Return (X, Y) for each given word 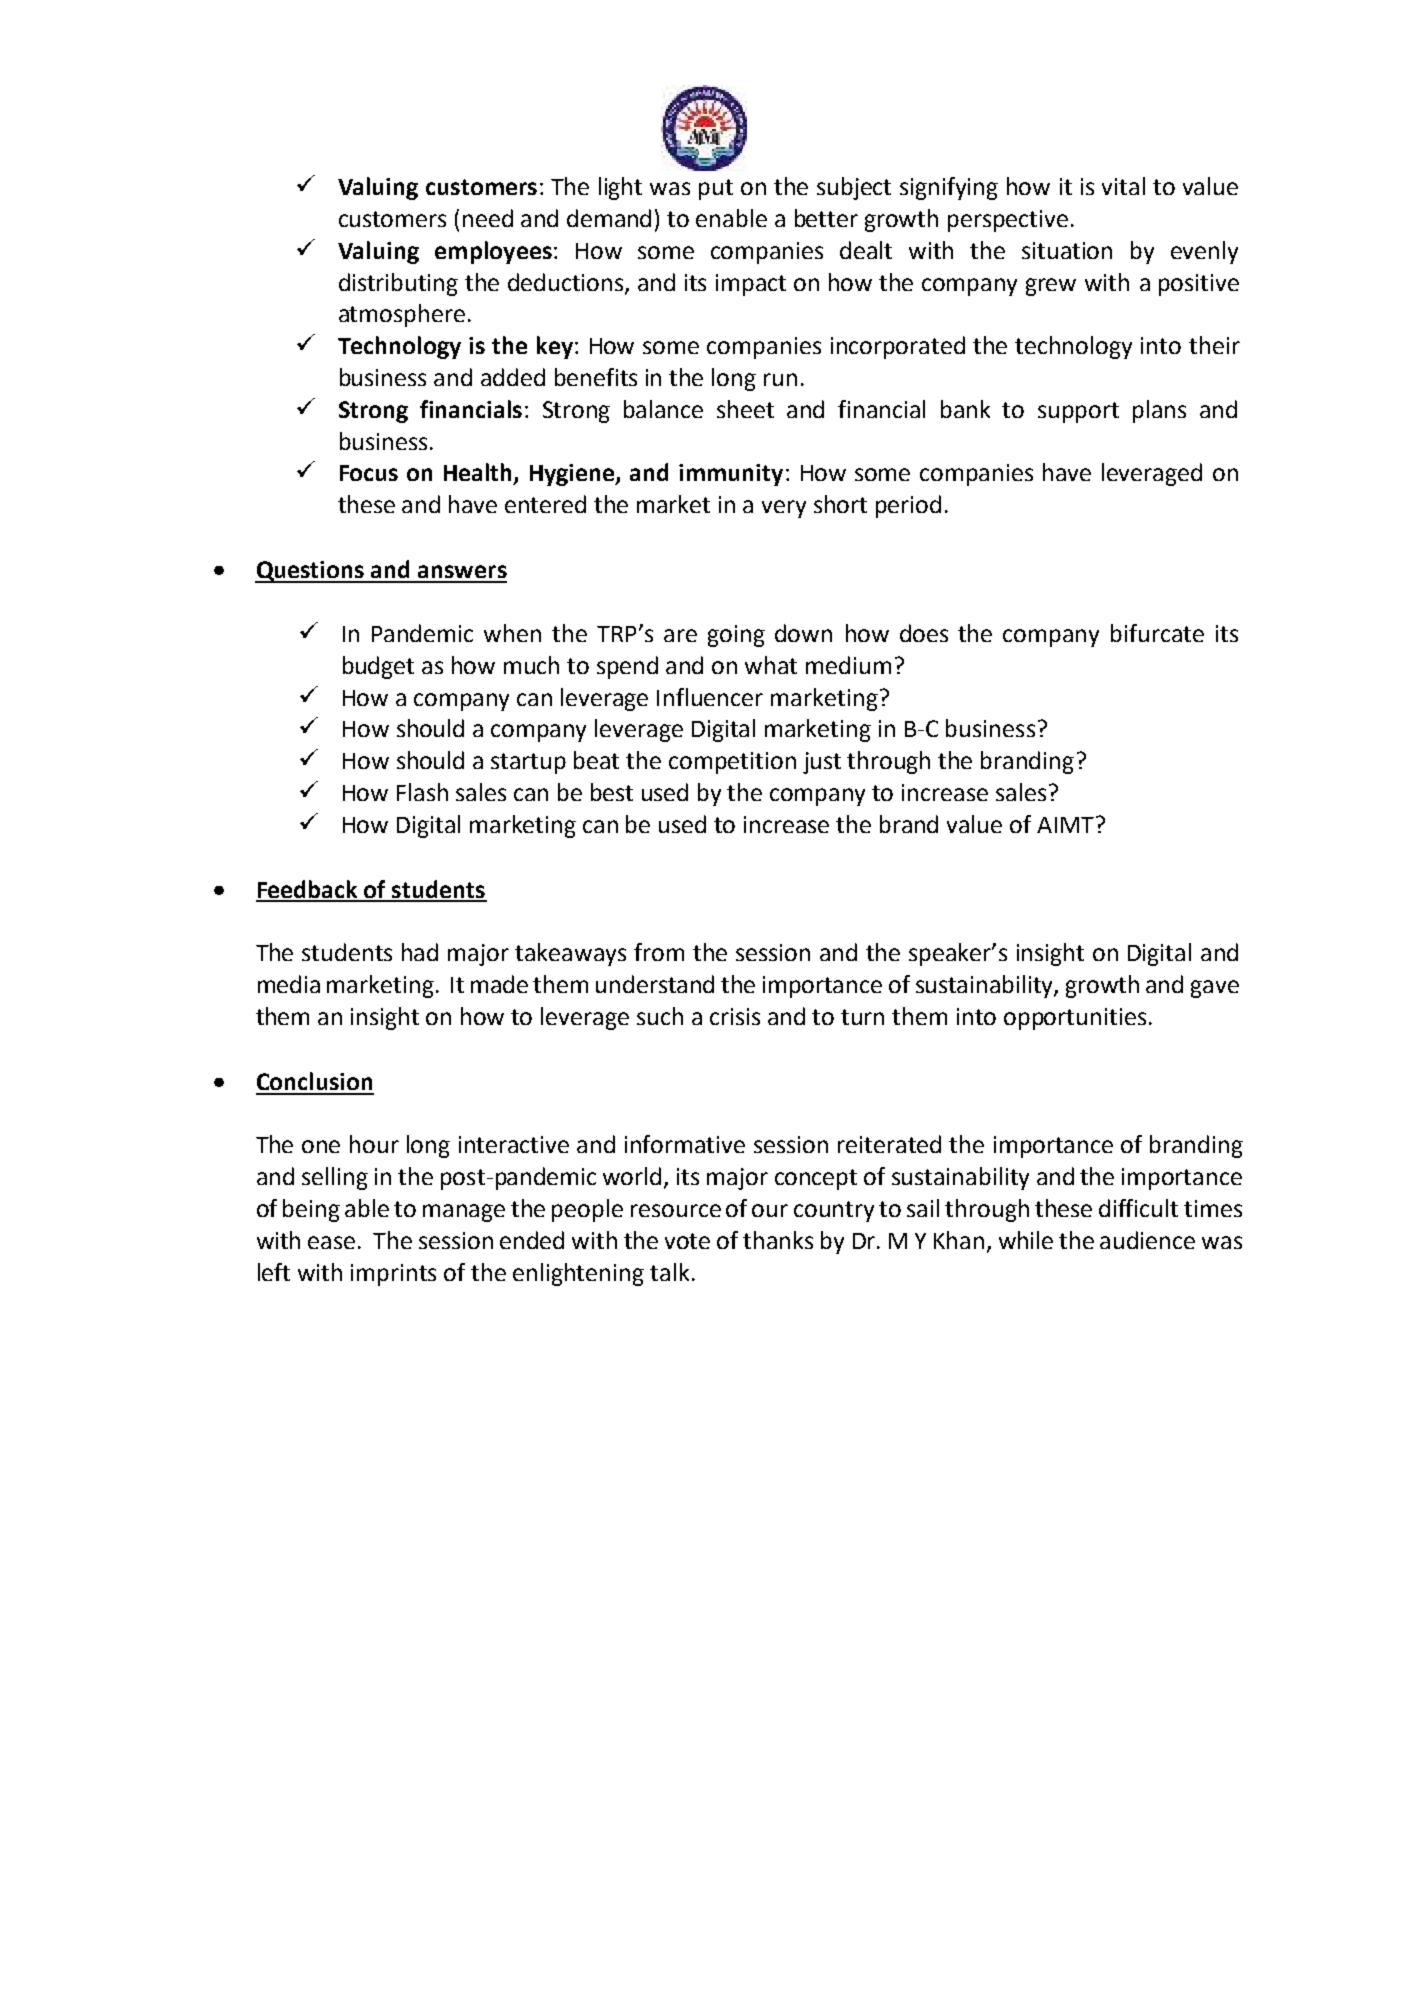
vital (1123, 186)
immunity (731, 475)
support (1078, 412)
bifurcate (1157, 633)
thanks (778, 1240)
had (420, 952)
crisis (735, 1016)
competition (732, 763)
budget (378, 667)
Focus (369, 473)
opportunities (1075, 1019)
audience (1147, 1240)
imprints (393, 1275)
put (716, 189)
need (488, 218)
